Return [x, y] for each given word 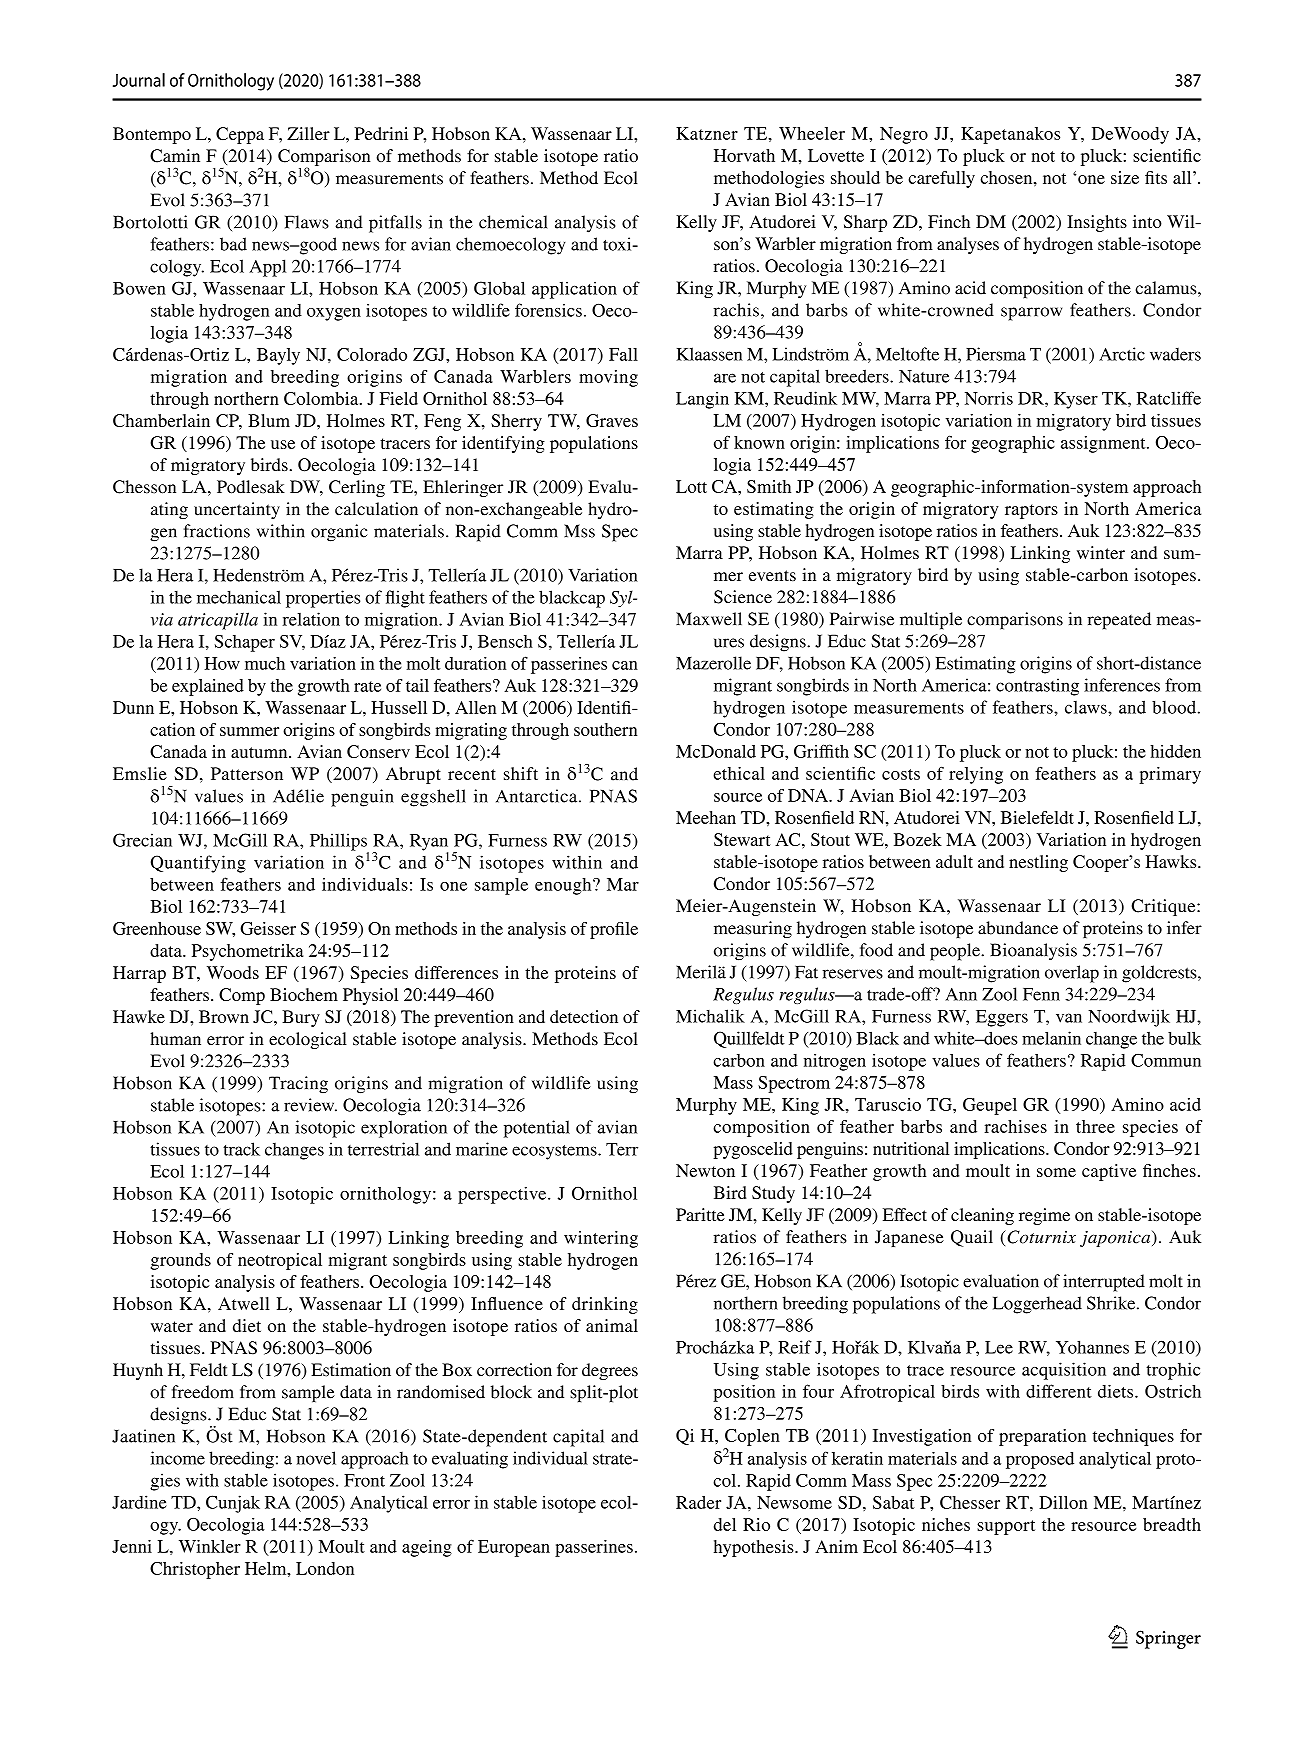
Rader [698, 1502]
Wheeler [812, 133]
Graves [612, 420]
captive [1109, 1172]
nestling [1038, 863]
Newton [705, 1170]
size [1125, 177]
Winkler [210, 1546]
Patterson [247, 773]
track [241, 1149]
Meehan [706, 817]
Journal [139, 80]
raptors [1031, 511]
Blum [269, 420]
